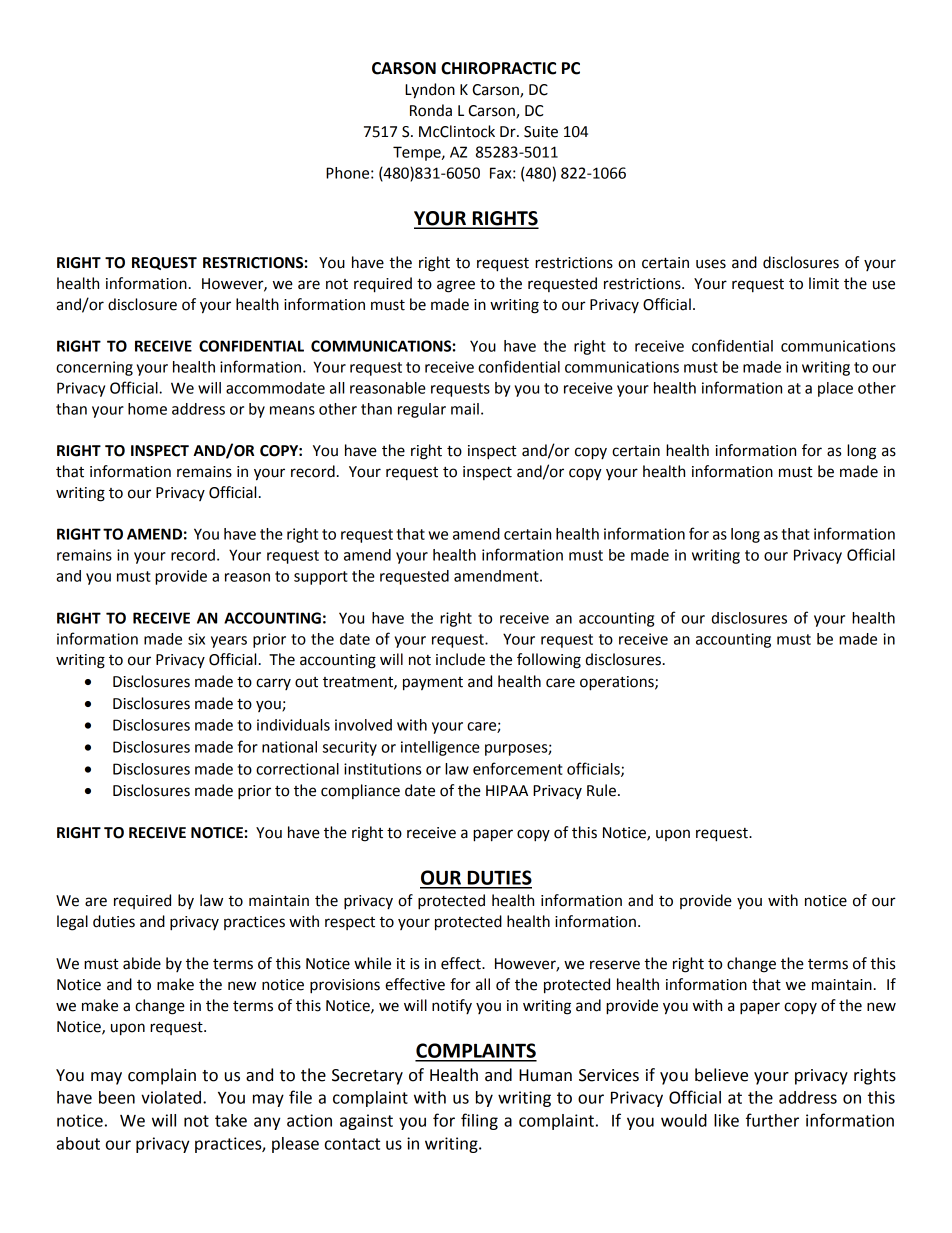  What do you see at coordinates (171, 1097) in the image?
I see `violated` at bounding box center [171, 1097].
